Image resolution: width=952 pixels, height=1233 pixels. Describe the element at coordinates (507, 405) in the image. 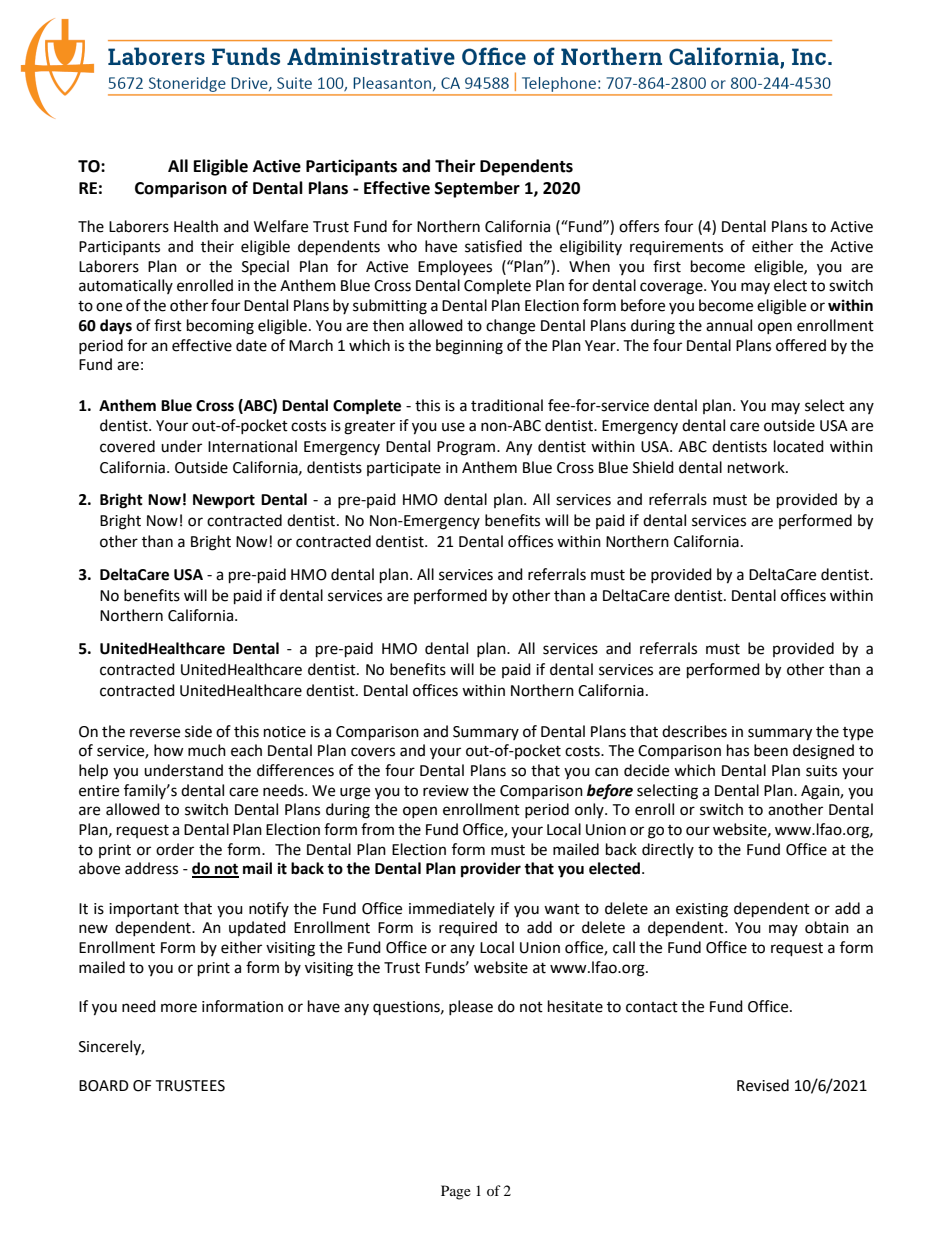

I see `traditional` at that location.
